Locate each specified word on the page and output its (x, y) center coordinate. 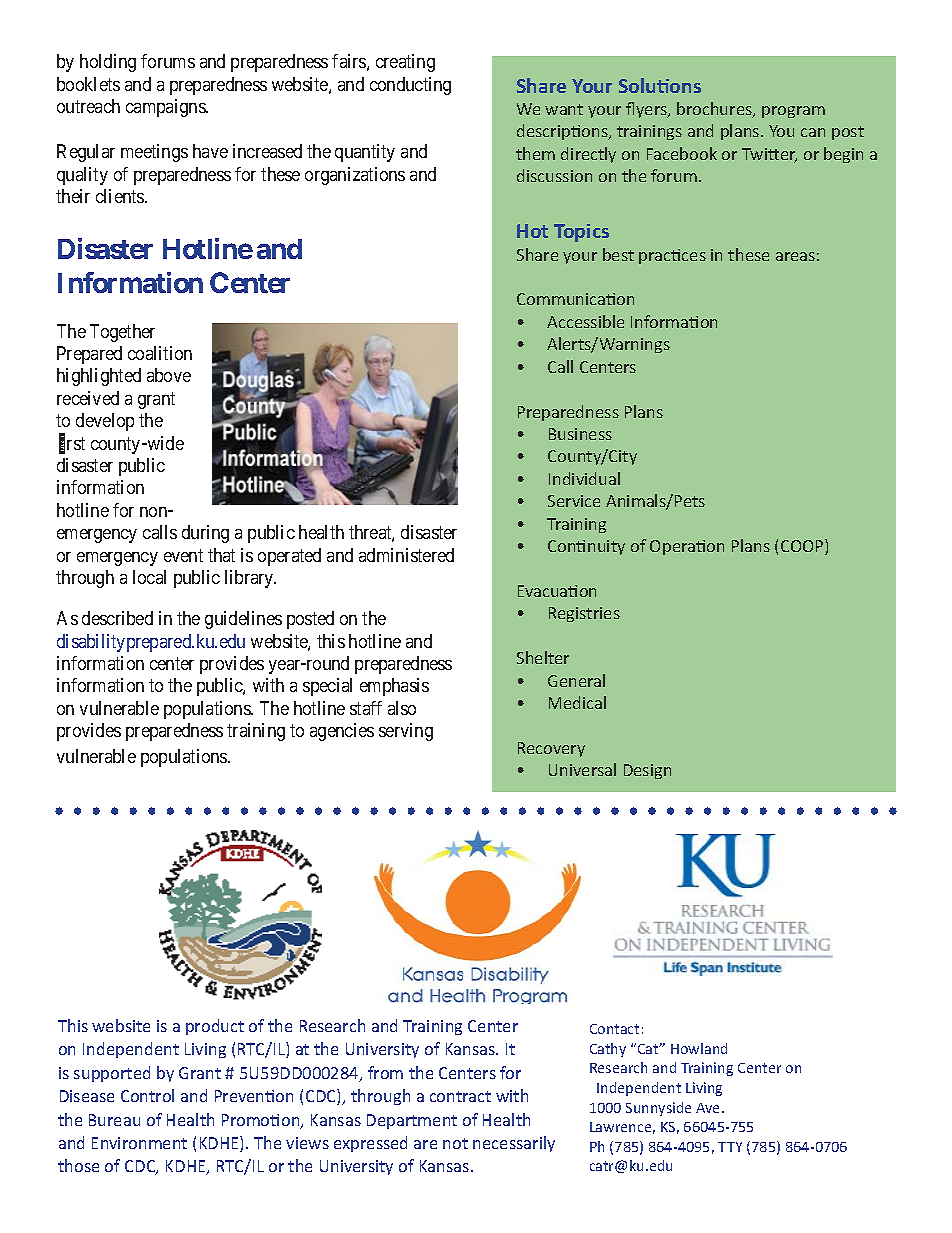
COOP (803, 547)
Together (122, 333)
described (117, 618)
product (215, 1027)
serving (406, 732)
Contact (614, 1029)
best (618, 254)
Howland (699, 1048)
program (793, 112)
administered (406, 555)
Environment (139, 1143)
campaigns (166, 108)
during (205, 534)
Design (647, 771)
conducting (410, 86)
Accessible (585, 321)
